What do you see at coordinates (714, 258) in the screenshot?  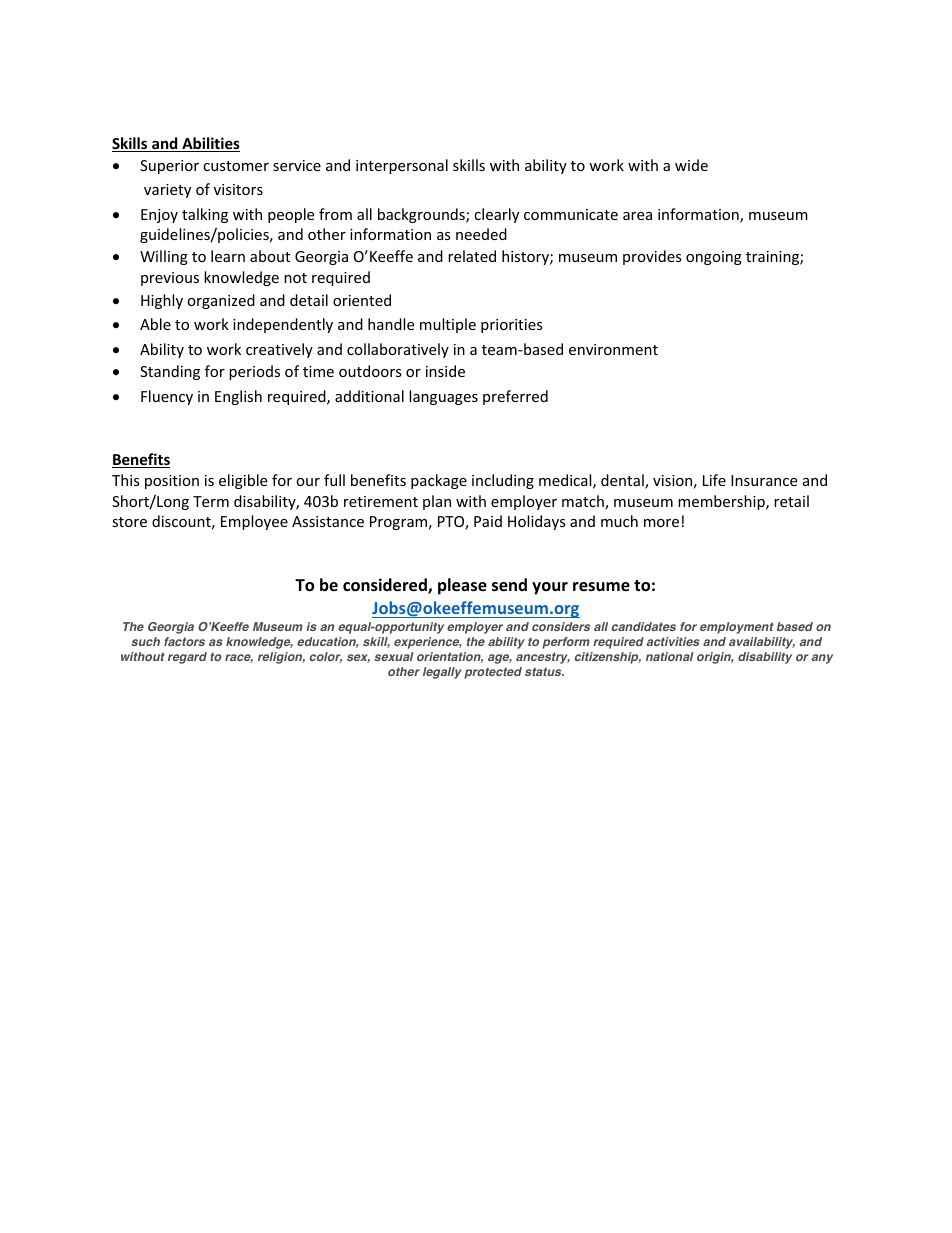 I see `ongoing` at bounding box center [714, 258].
